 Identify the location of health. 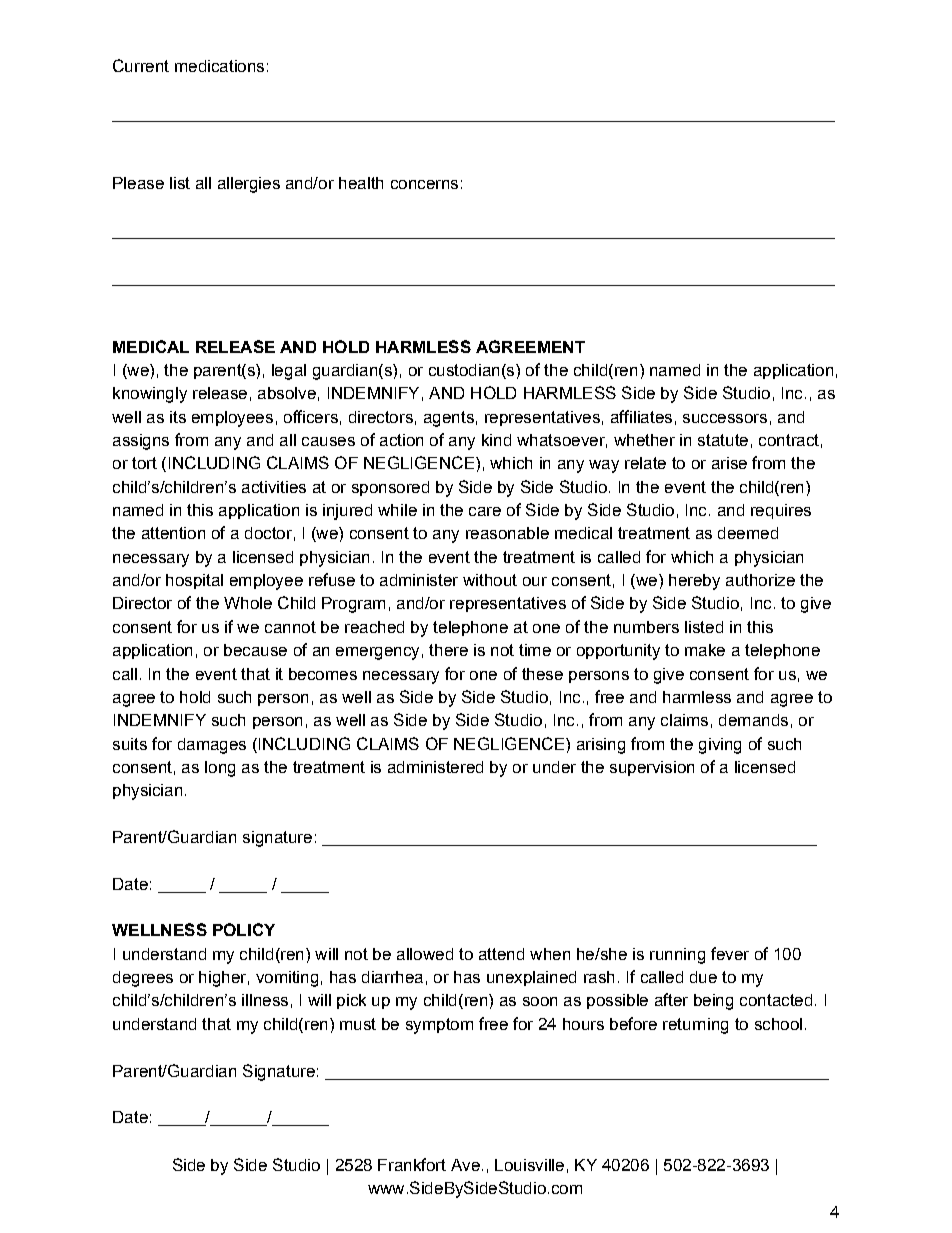
(361, 183).
